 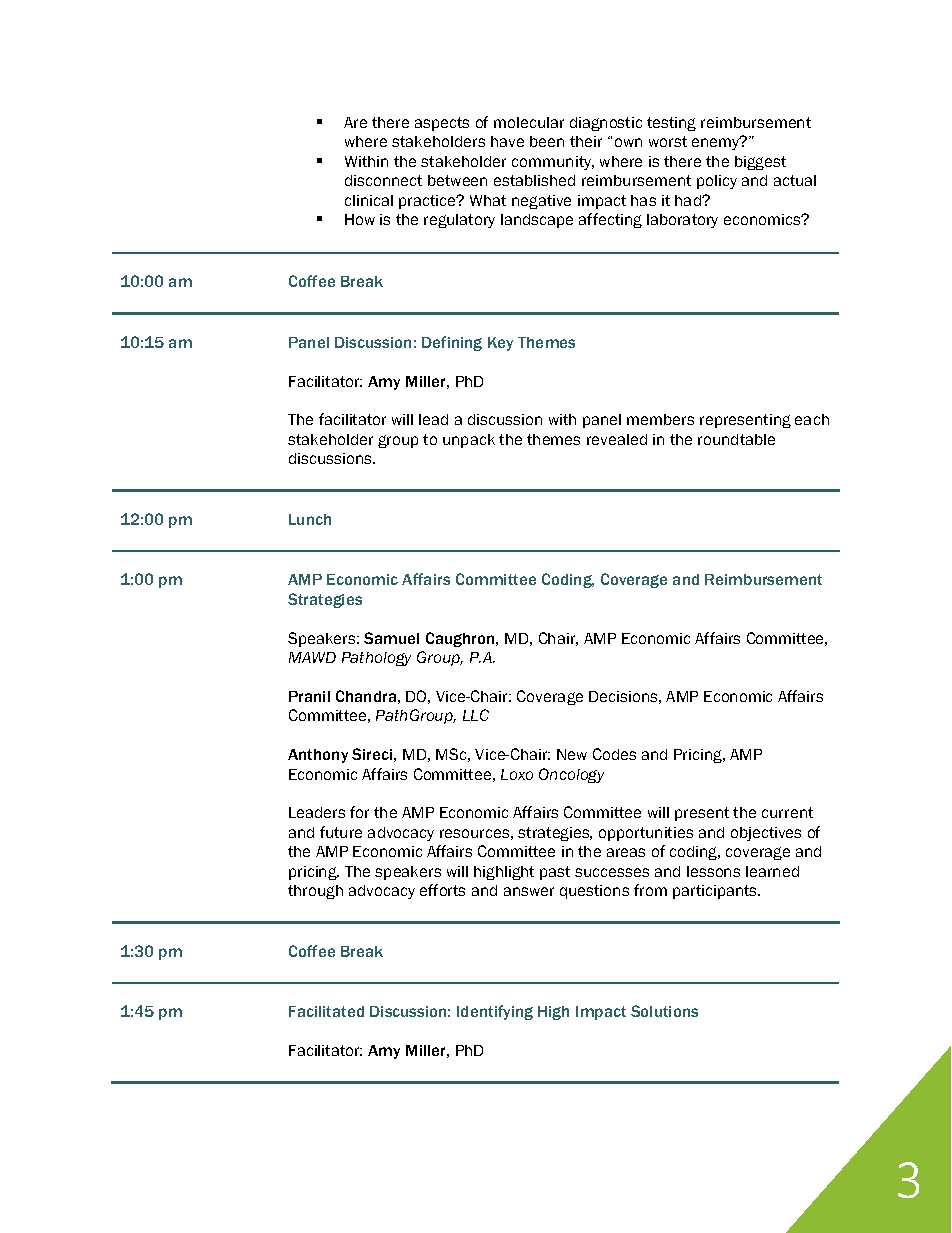 What do you see at coordinates (476, 715) in the screenshot?
I see `LLC` at bounding box center [476, 715].
